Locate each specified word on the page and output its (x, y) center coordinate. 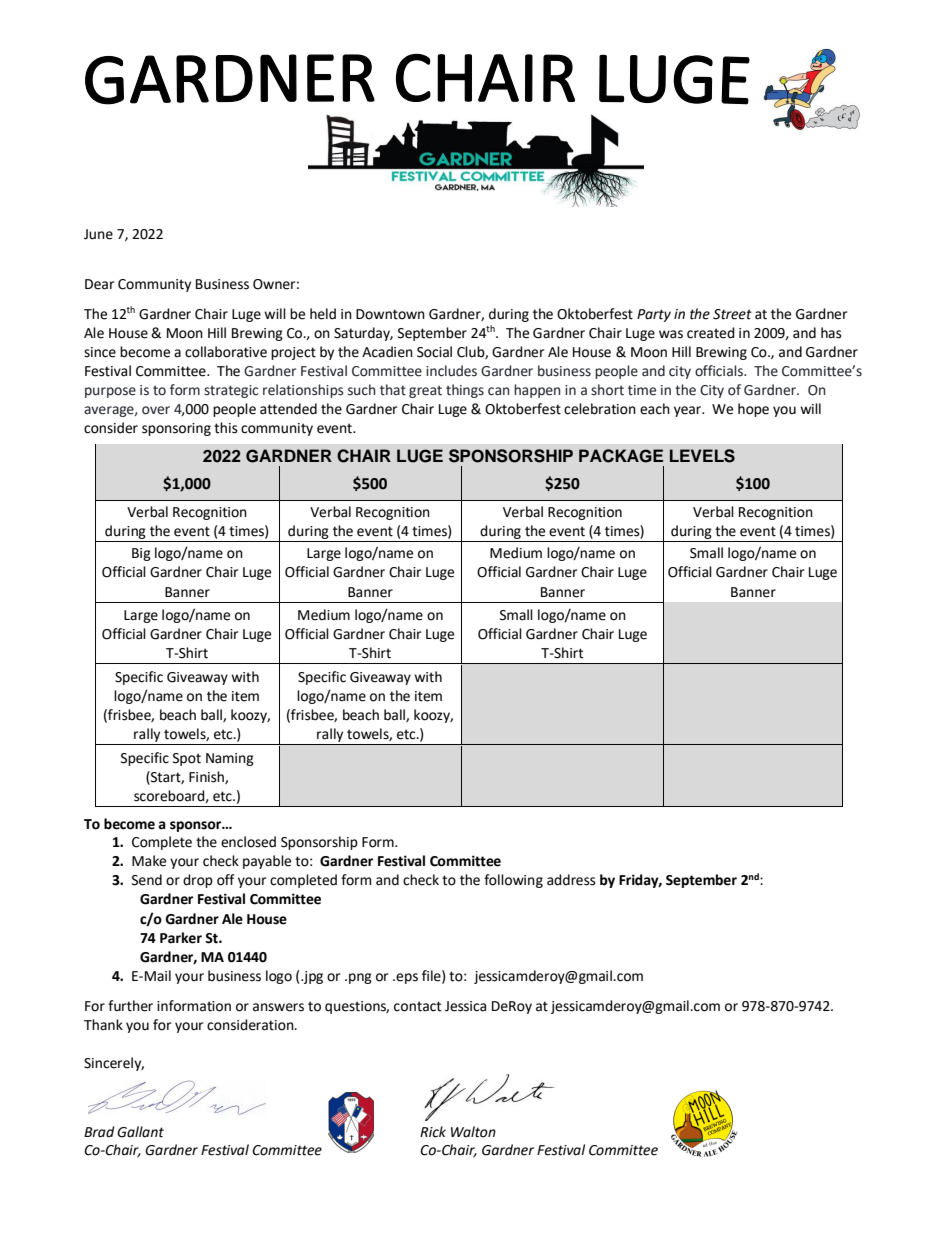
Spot (187, 759)
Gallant (140, 1132)
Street (732, 314)
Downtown (390, 314)
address (571, 880)
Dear (99, 284)
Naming (230, 759)
